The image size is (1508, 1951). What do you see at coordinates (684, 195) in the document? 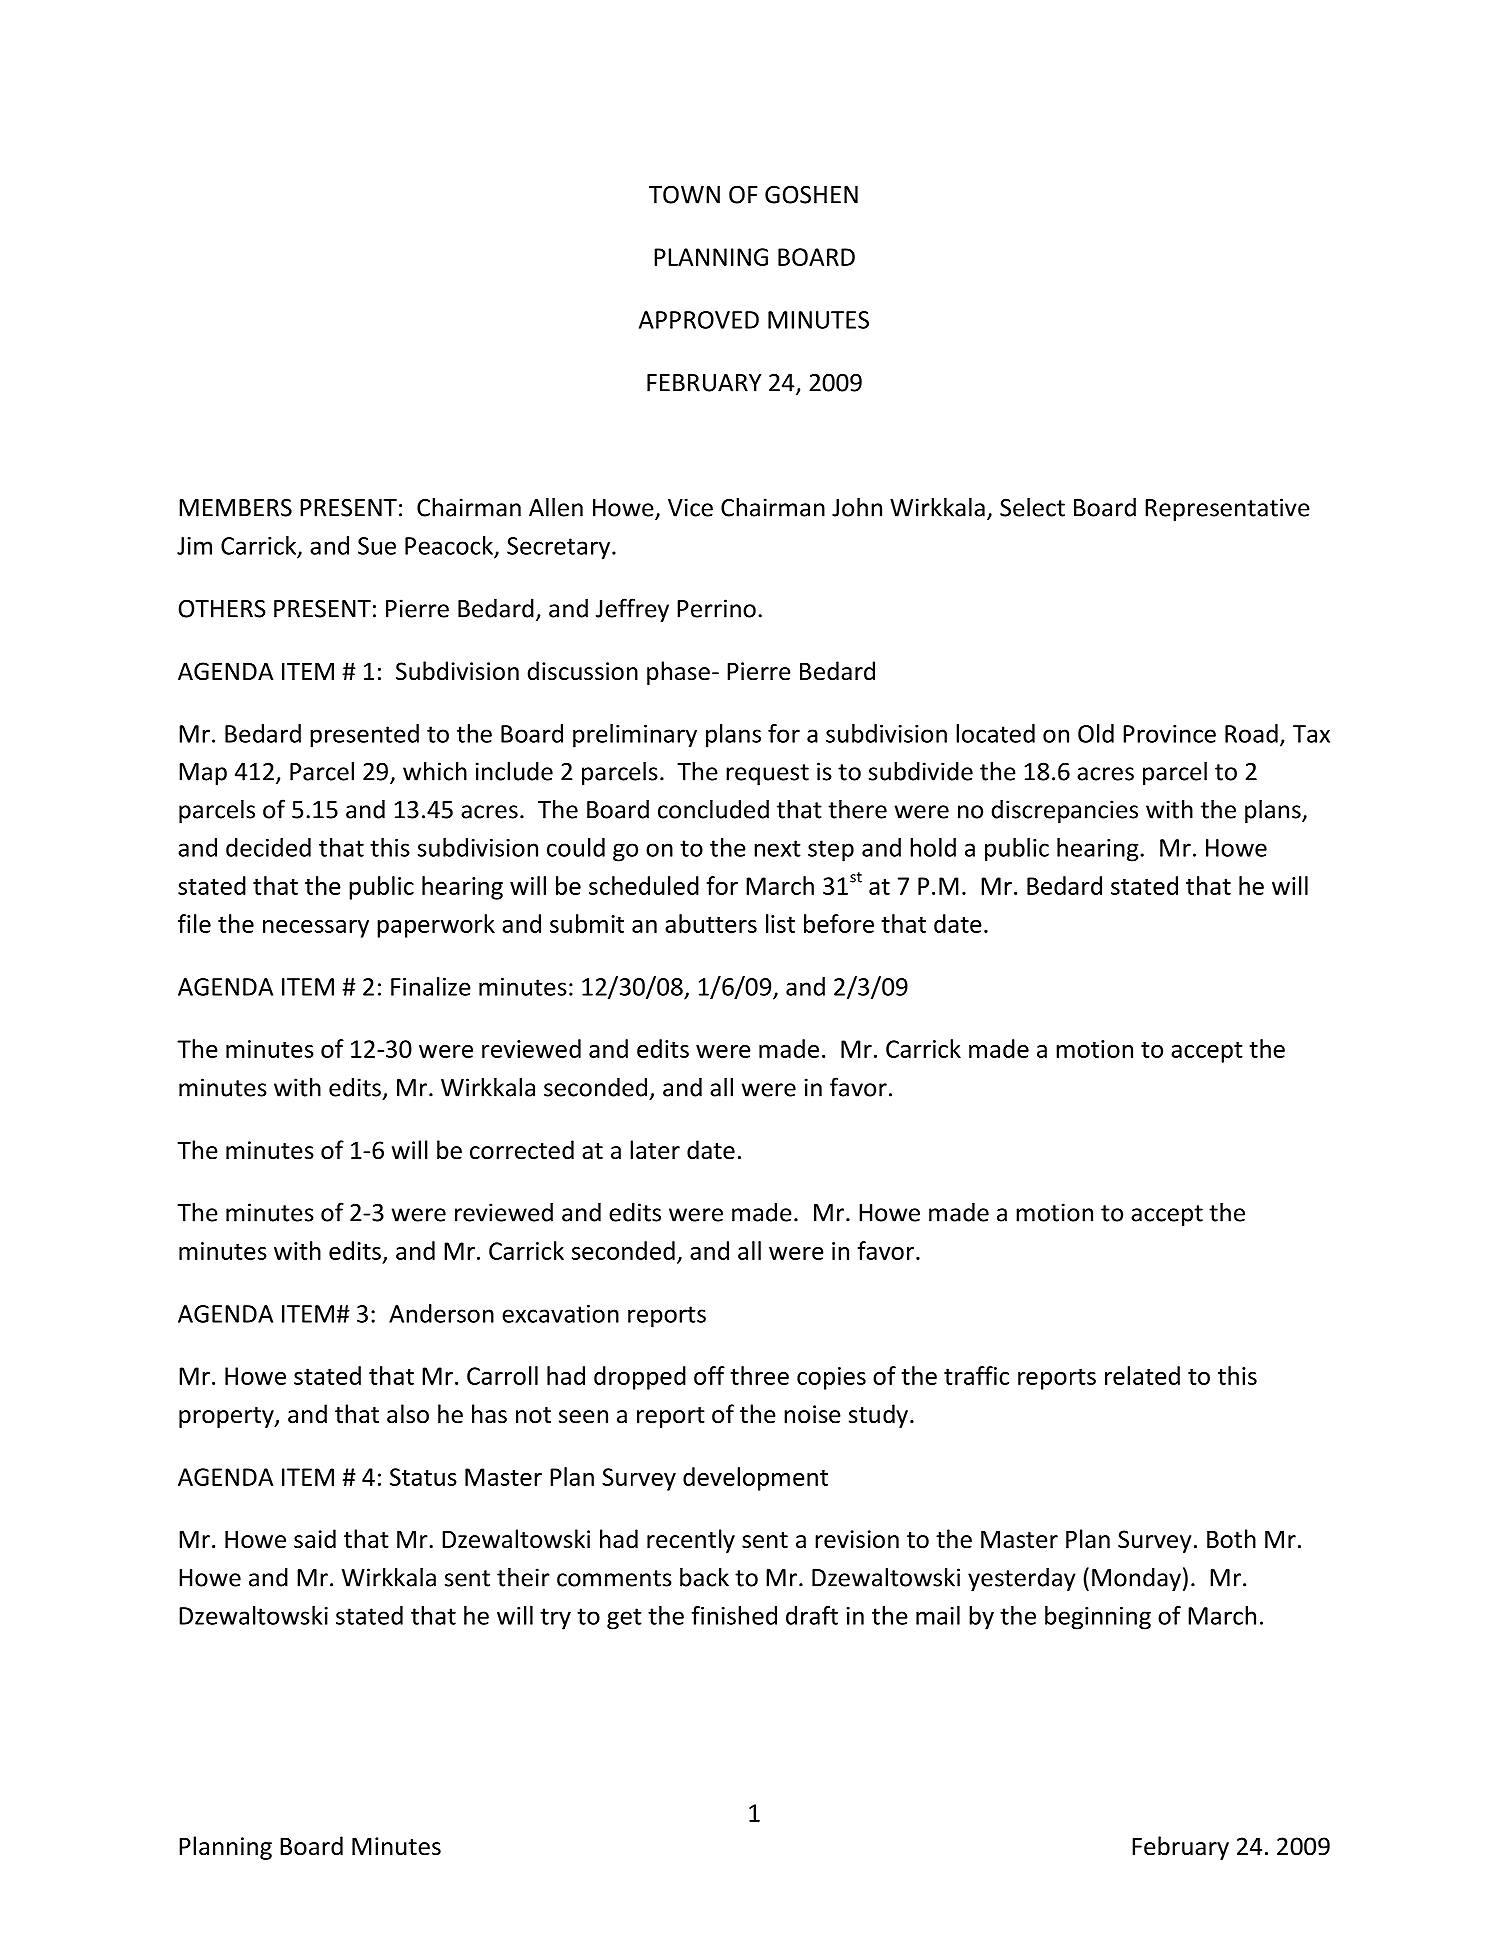
I see `TOWN` at bounding box center [684, 195].
